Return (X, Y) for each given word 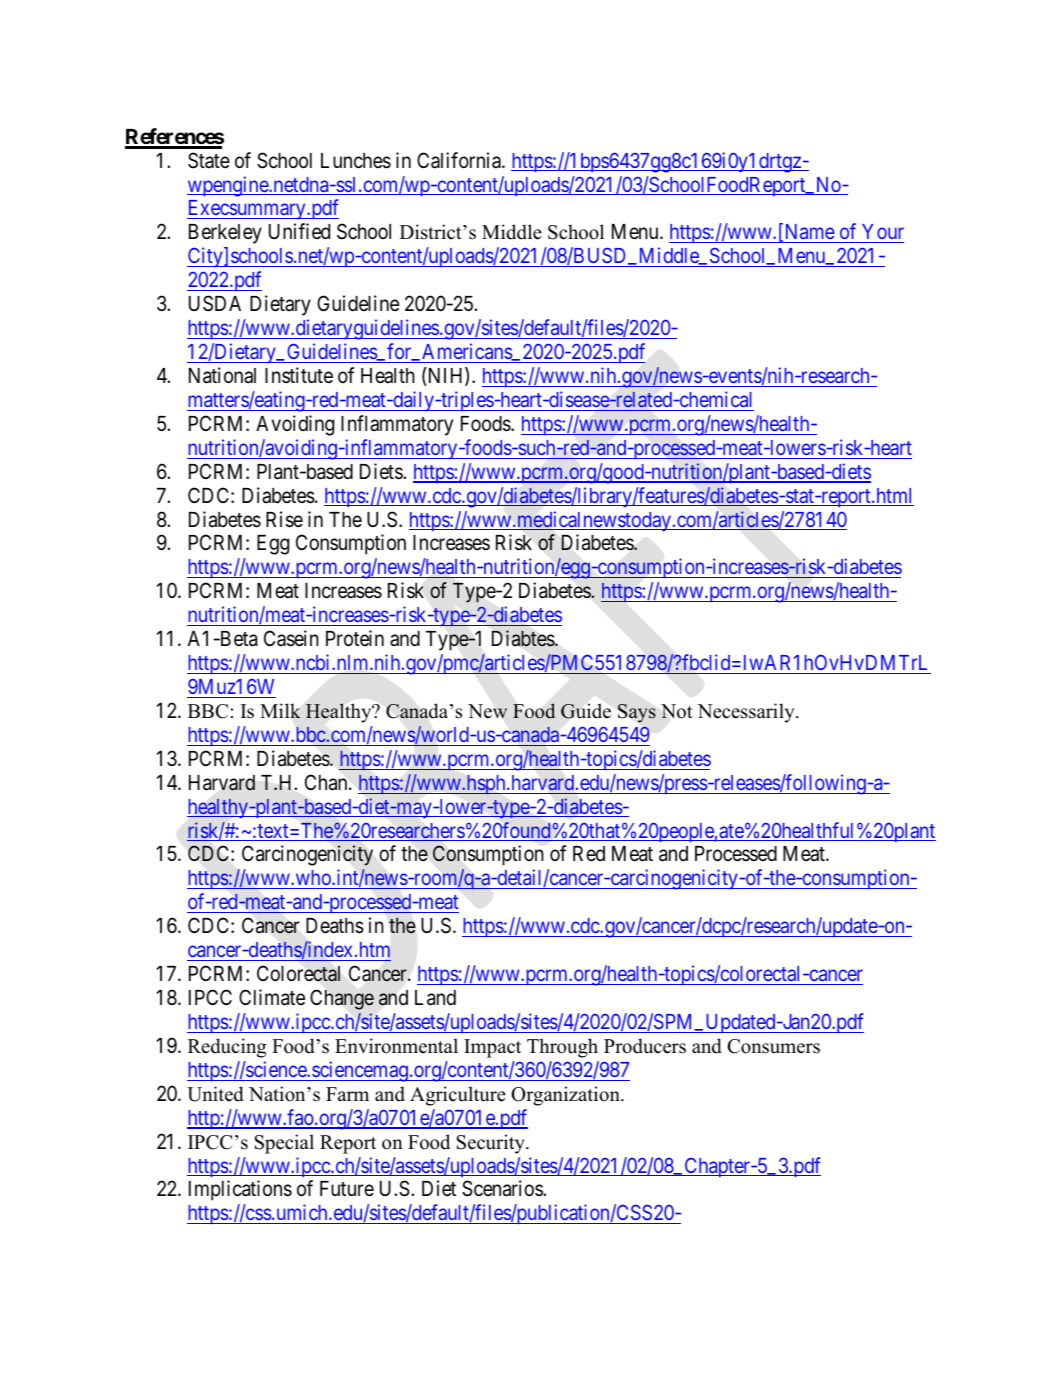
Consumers (773, 1046)
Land (435, 998)
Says (637, 713)
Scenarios (503, 1188)
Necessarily (747, 713)
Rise (284, 519)
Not (677, 711)
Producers (645, 1046)
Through (562, 1048)
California (460, 160)
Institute (299, 375)
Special (284, 1144)
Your (882, 233)
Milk (280, 710)
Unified (299, 231)
